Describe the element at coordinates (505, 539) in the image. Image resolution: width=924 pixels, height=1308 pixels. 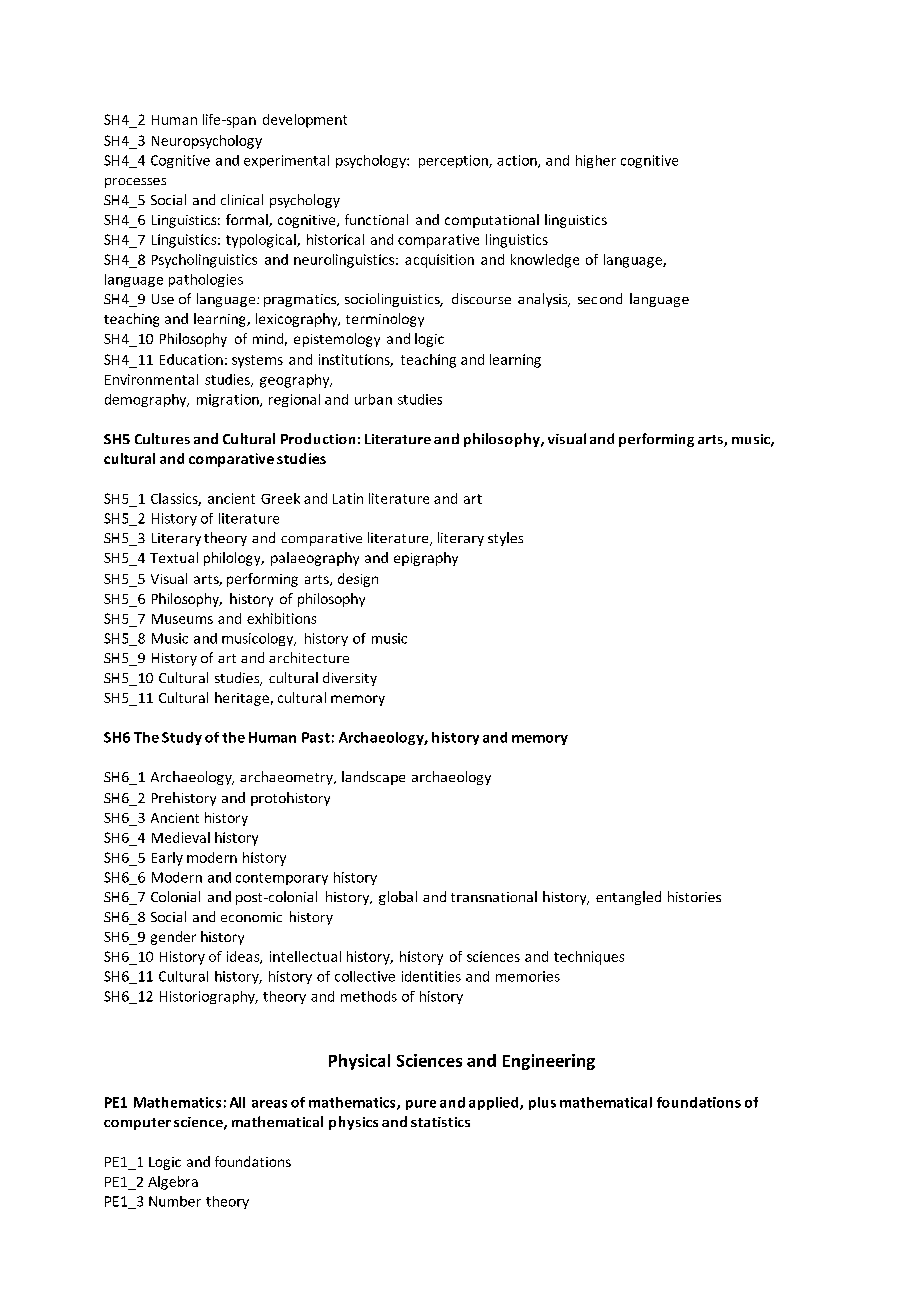
I see `styles` at that location.
